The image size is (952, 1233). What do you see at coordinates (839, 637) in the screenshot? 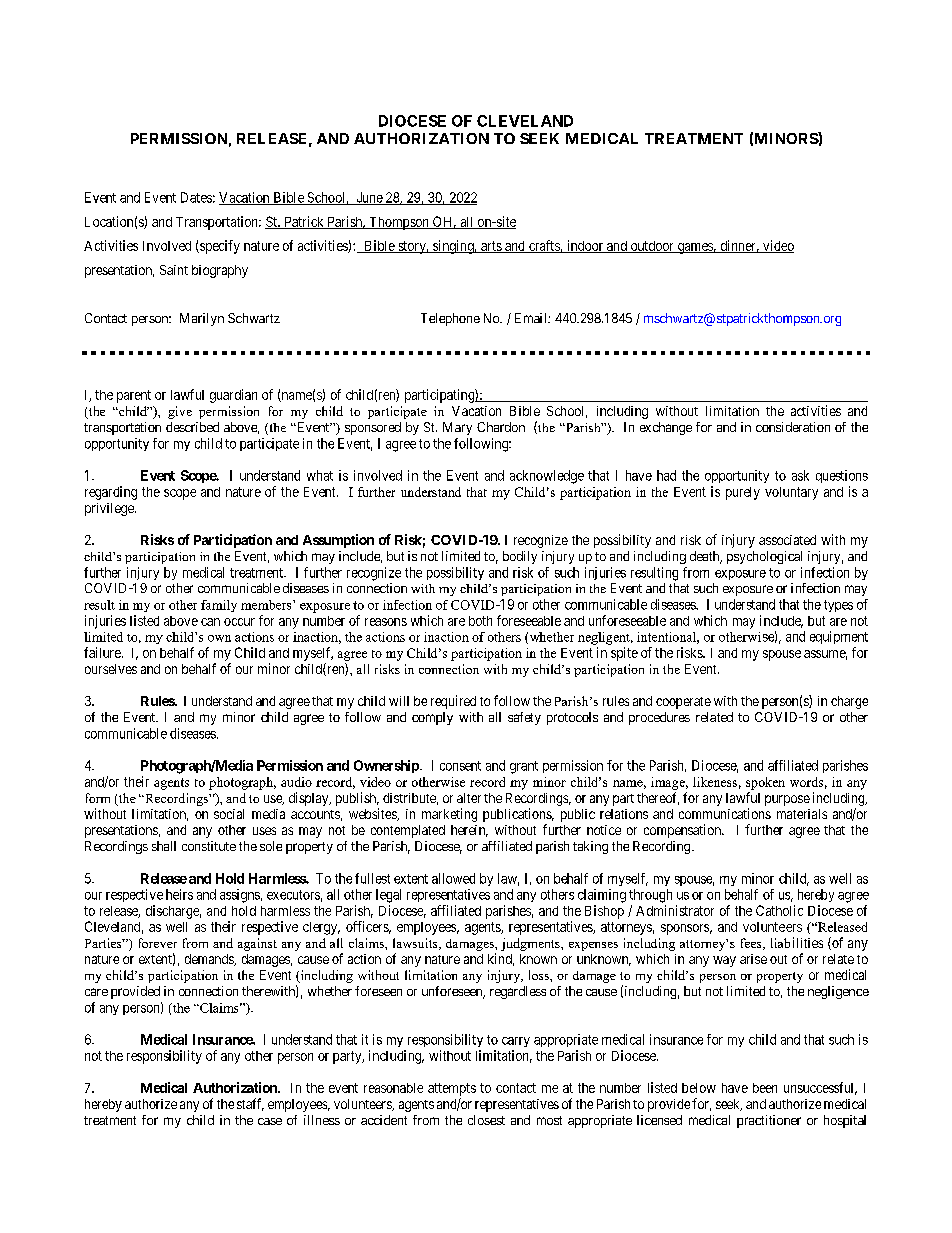
I see `equipment` at bounding box center [839, 637].
